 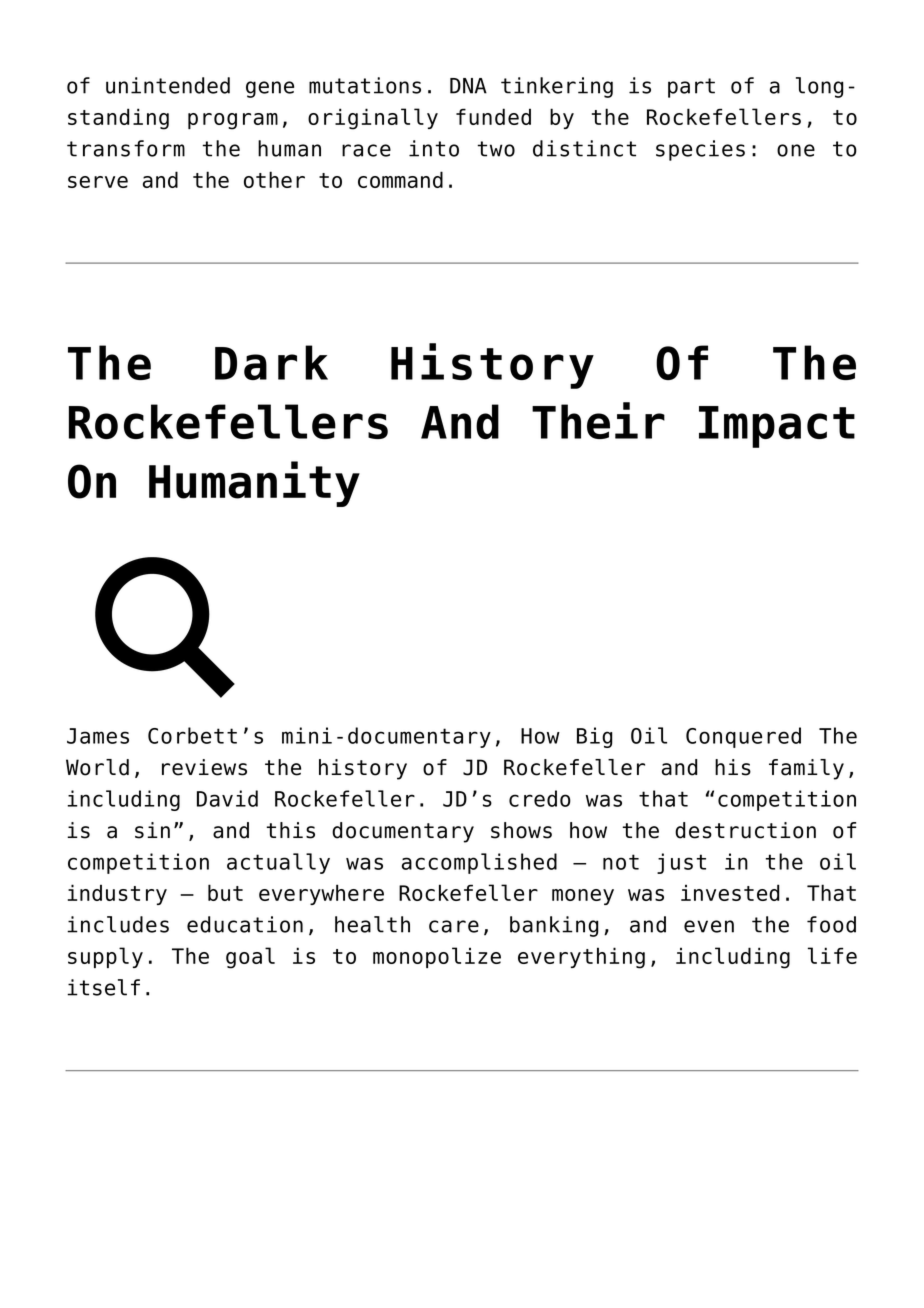 What do you see at coordinates (168, 85) in the document?
I see `unintended` at bounding box center [168, 85].
